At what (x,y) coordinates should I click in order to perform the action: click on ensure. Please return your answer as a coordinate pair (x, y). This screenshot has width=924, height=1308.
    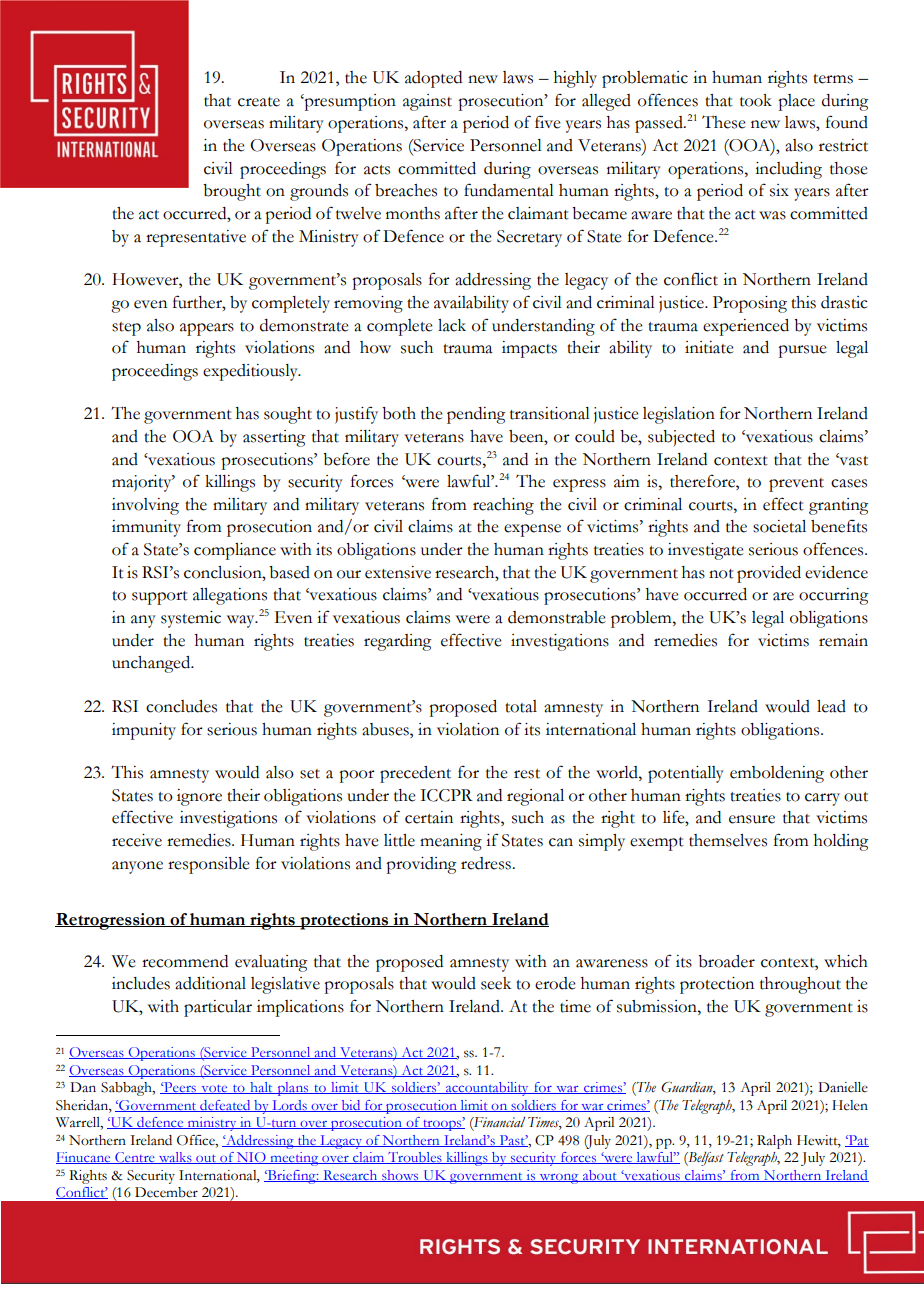
    Looking at the image, I should click on (752, 819).
